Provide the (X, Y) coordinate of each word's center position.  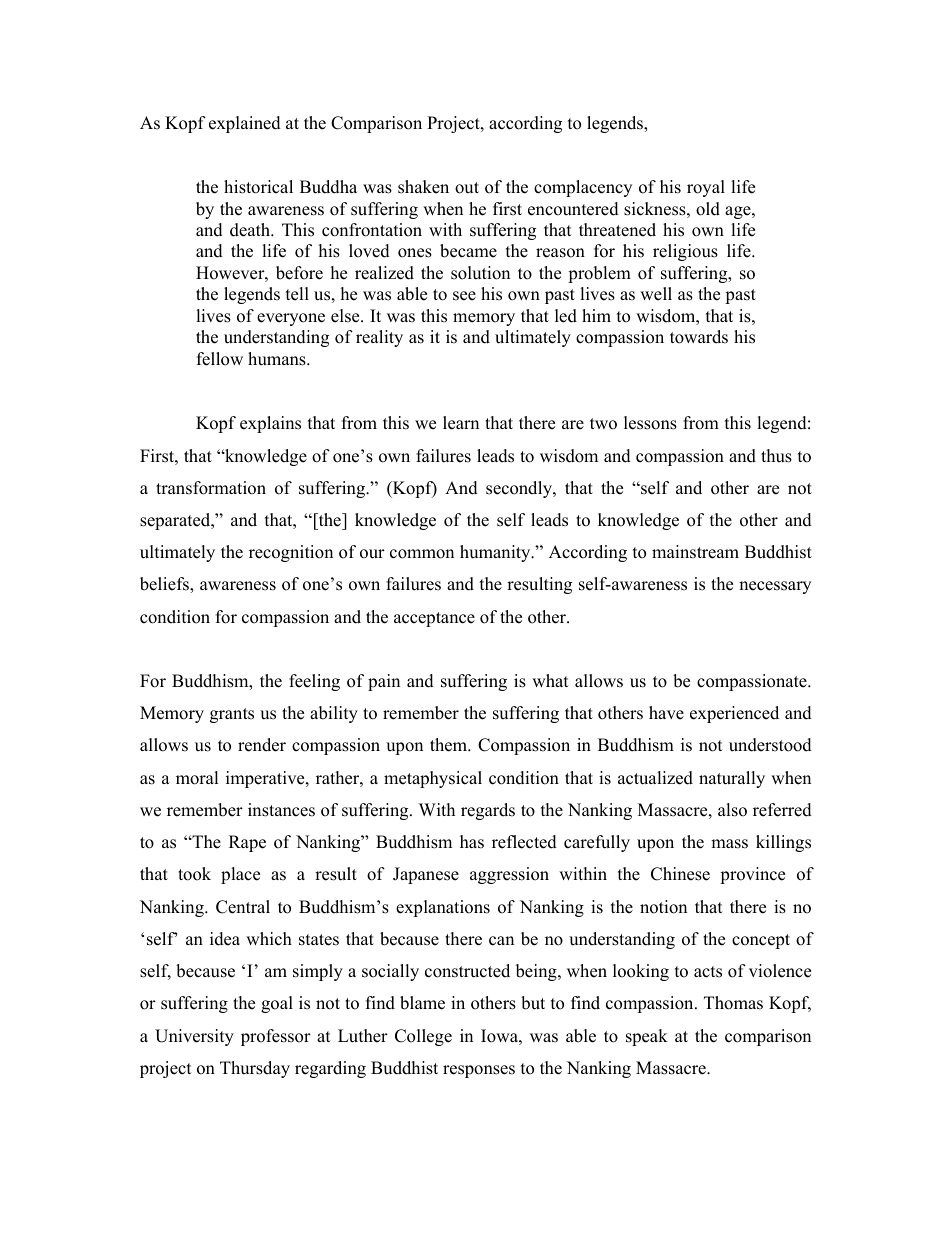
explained (245, 124)
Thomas (733, 1003)
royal (706, 188)
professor (276, 1037)
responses (479, 1071)
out (467, 188)
